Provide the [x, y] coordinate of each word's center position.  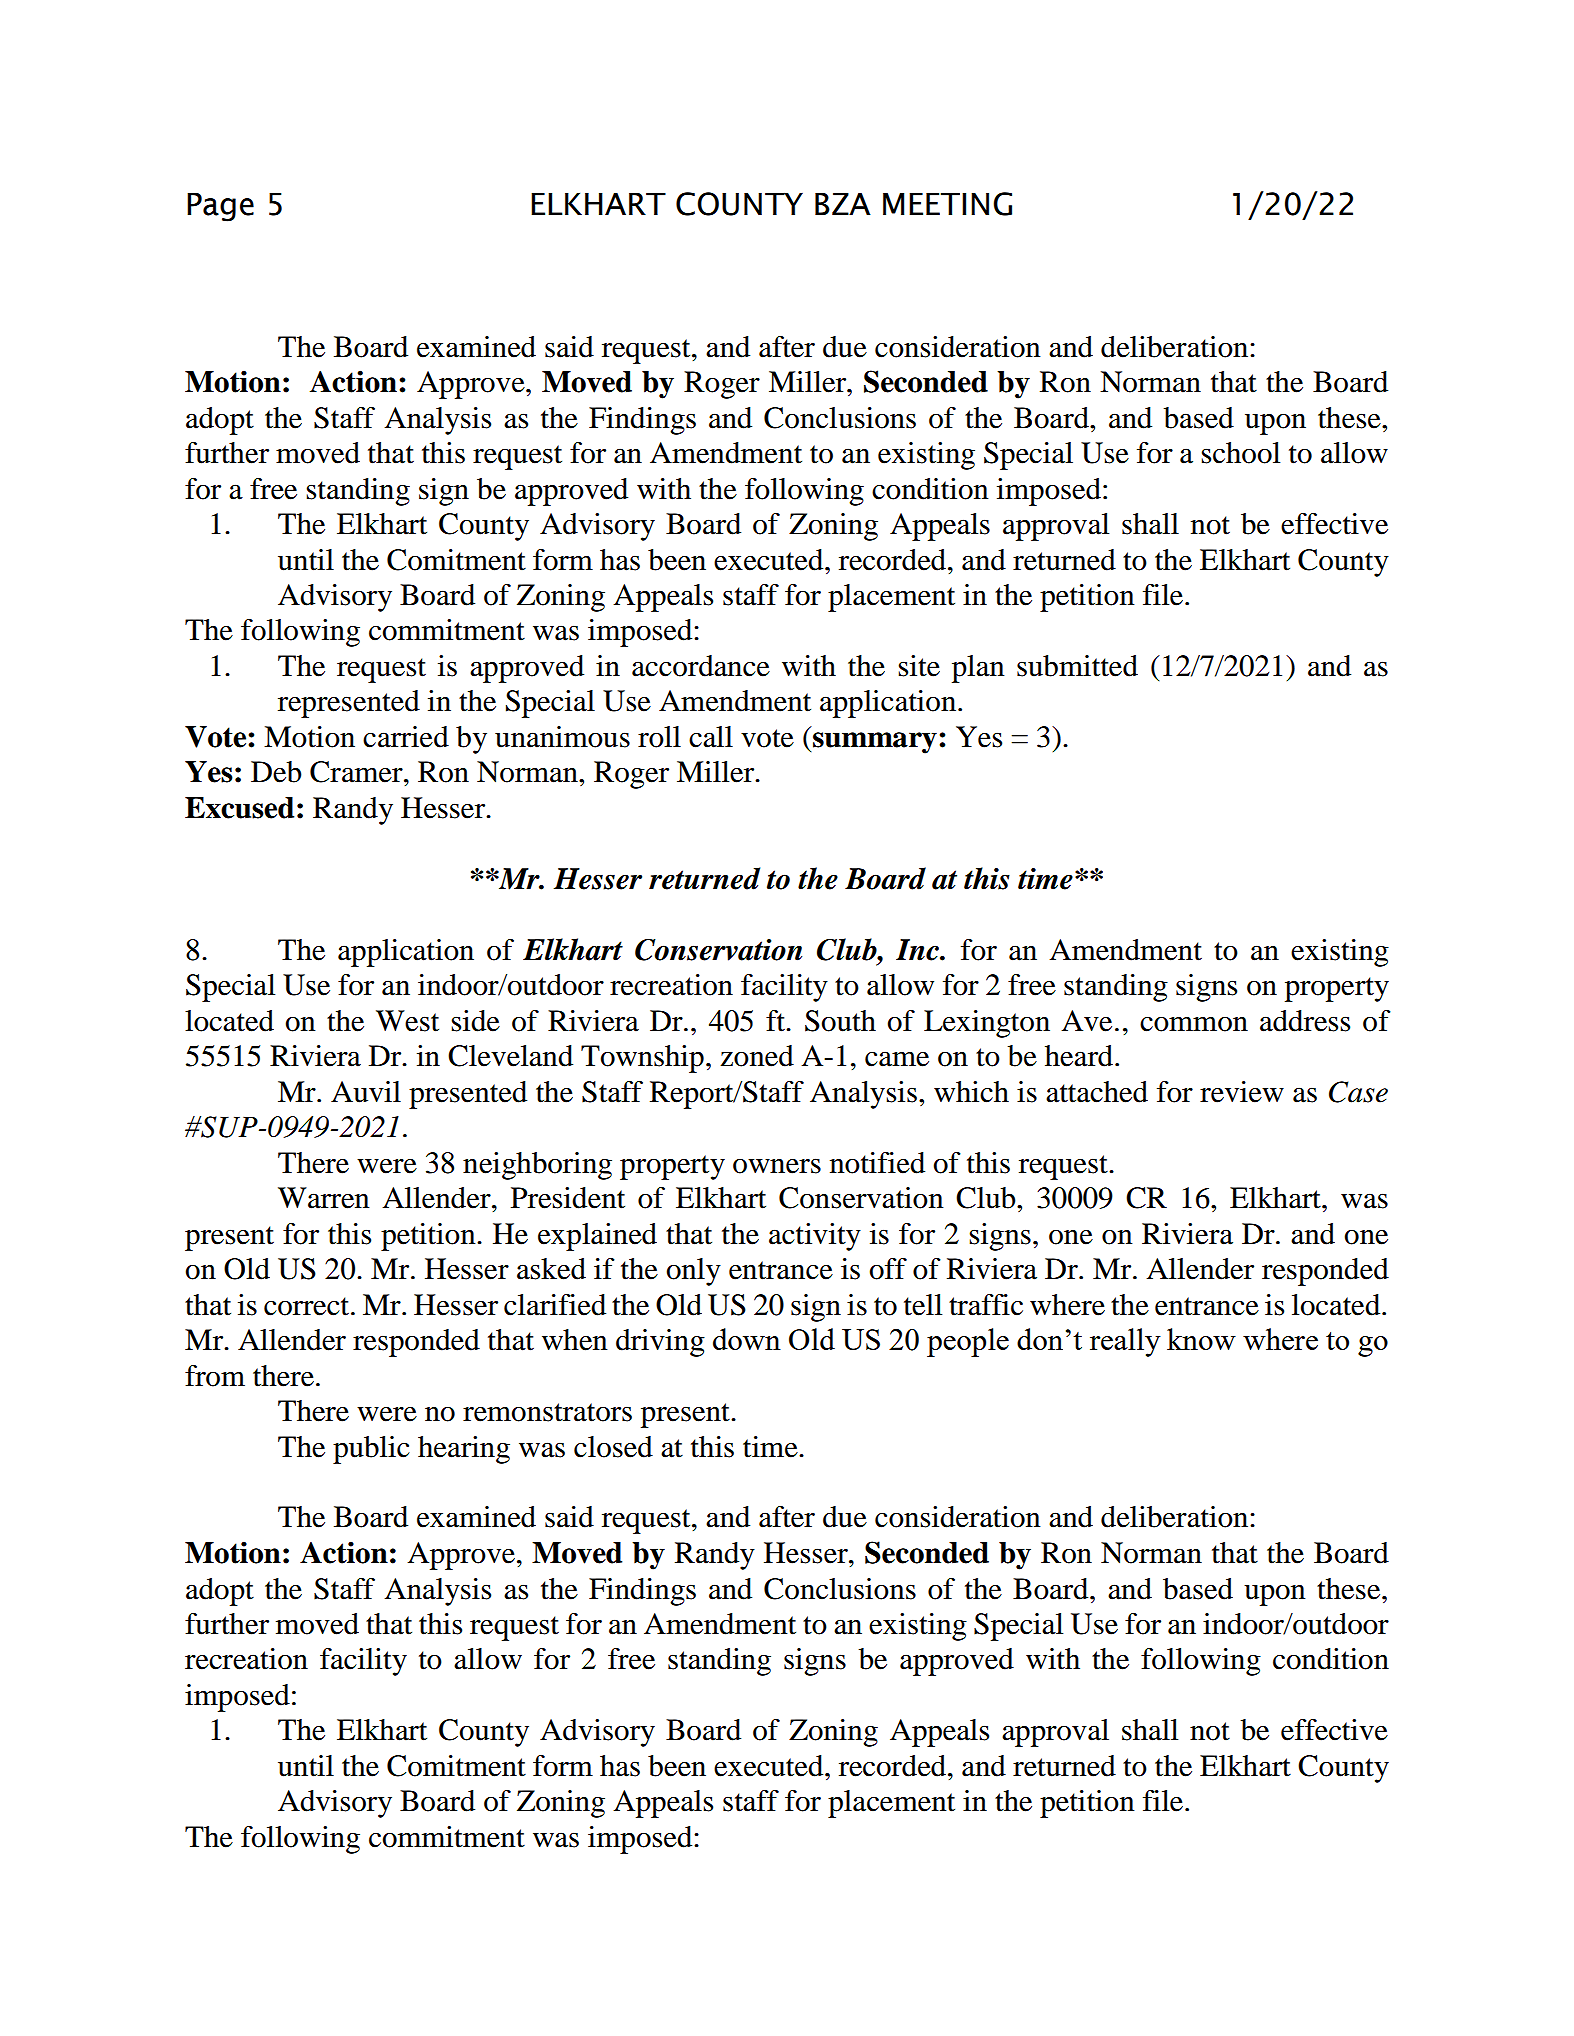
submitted [1077, 666]
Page [220, 207]
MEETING [947, 204]
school [1240, 453]
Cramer [357, 772]
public [371, 1450]
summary [875, 743]
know [1201, 1339]
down [747, 1339]
